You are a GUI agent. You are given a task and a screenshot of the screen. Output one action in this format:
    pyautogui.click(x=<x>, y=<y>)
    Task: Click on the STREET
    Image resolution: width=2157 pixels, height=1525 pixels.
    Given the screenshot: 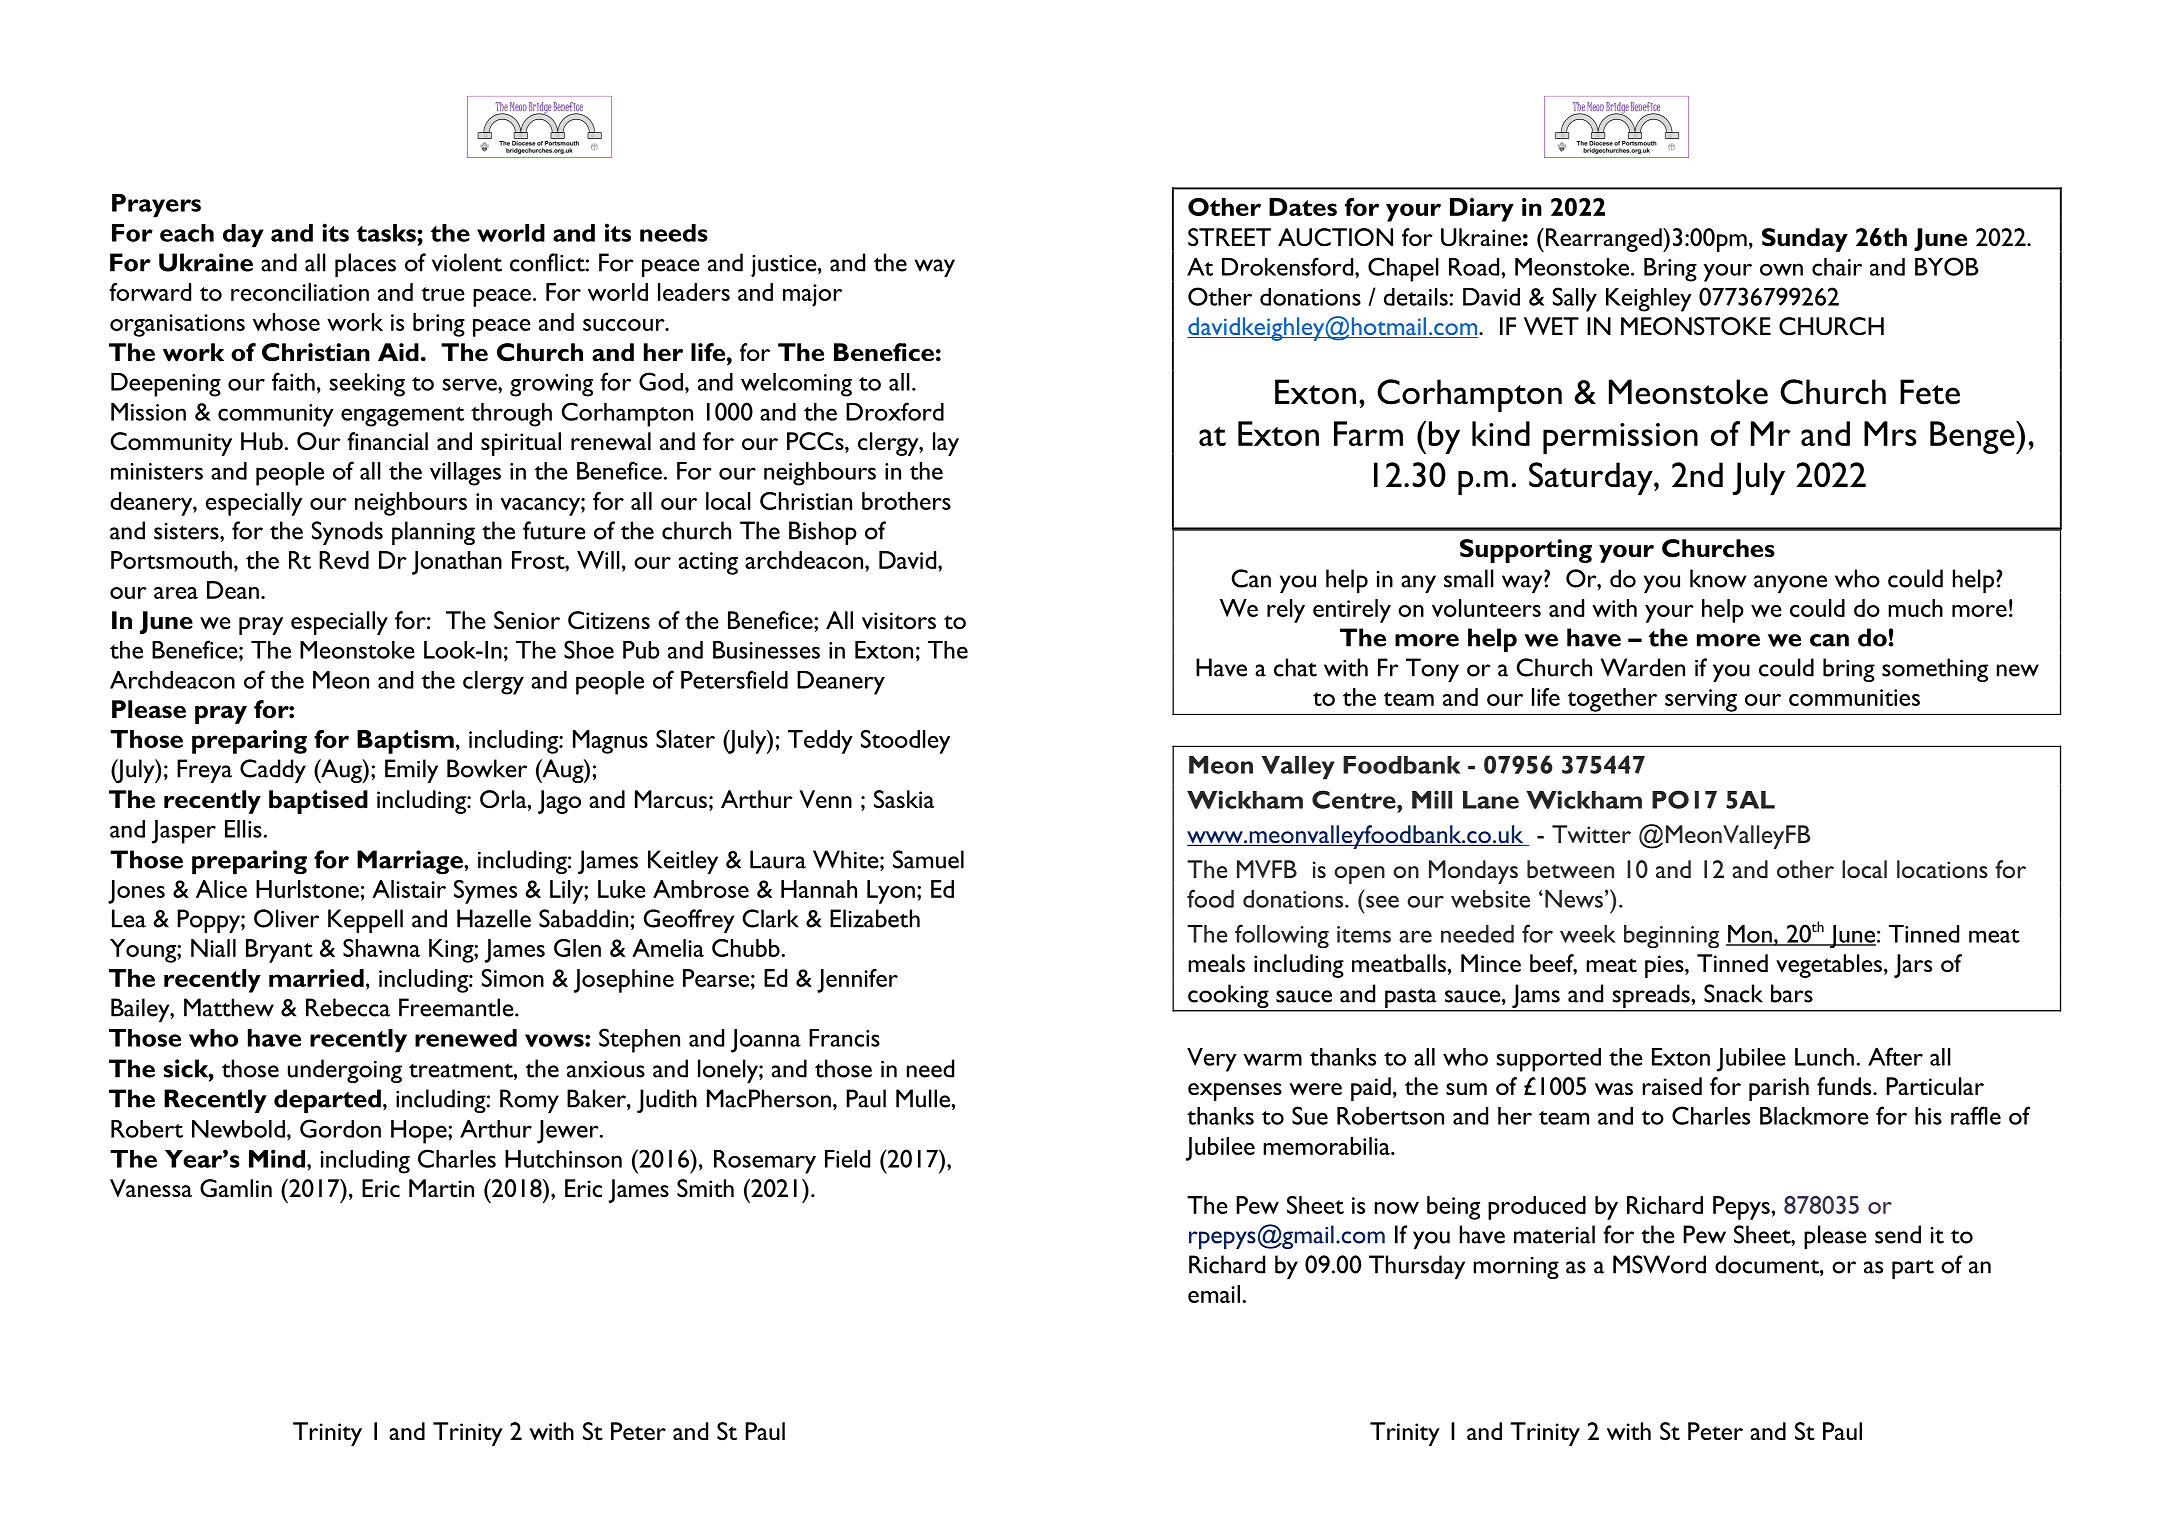 What is the action you would take?
    pyautogui.click(x=1229, y=237)
